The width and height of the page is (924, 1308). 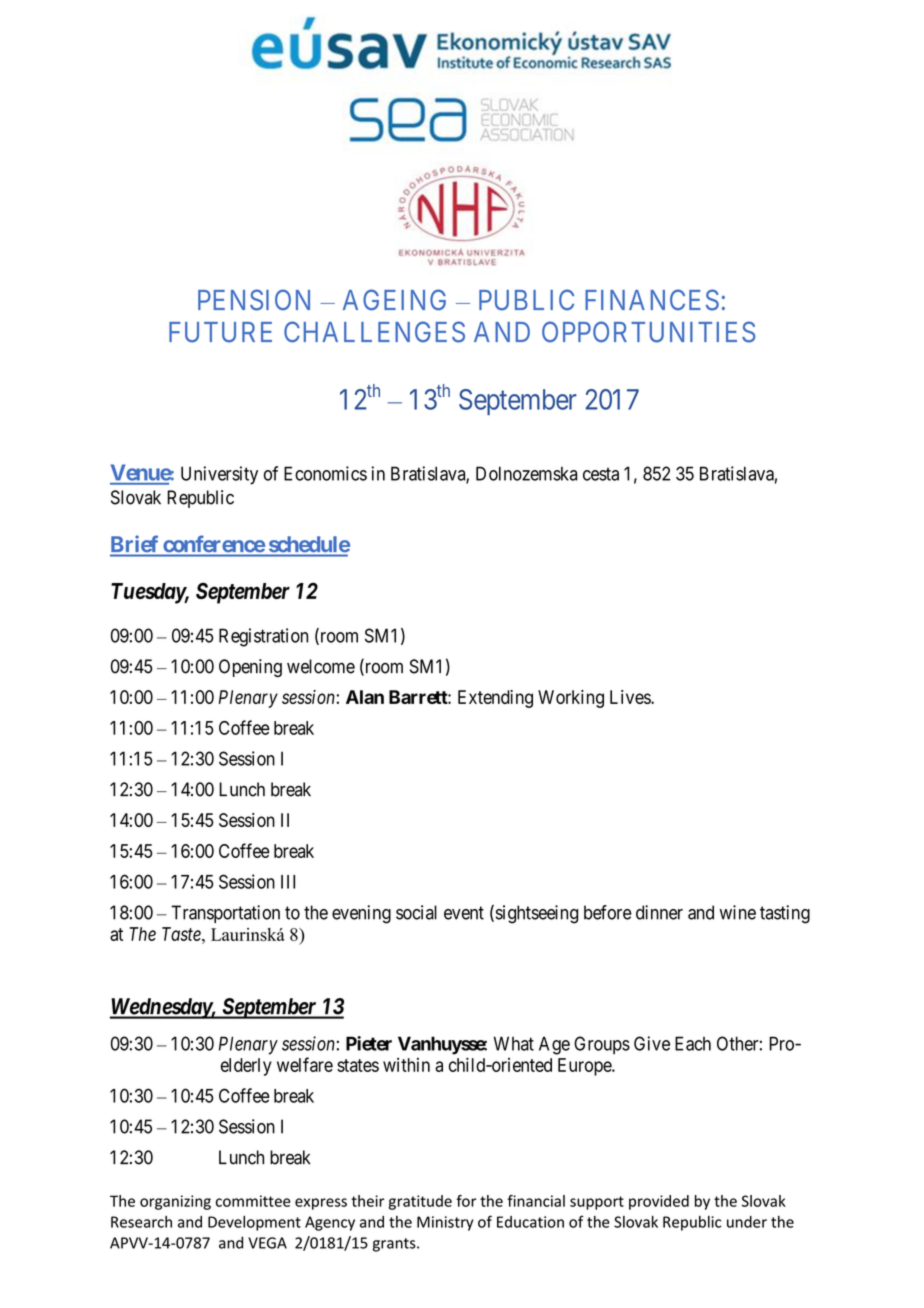 I want to click on Extending, so click(x=495, y=699).
